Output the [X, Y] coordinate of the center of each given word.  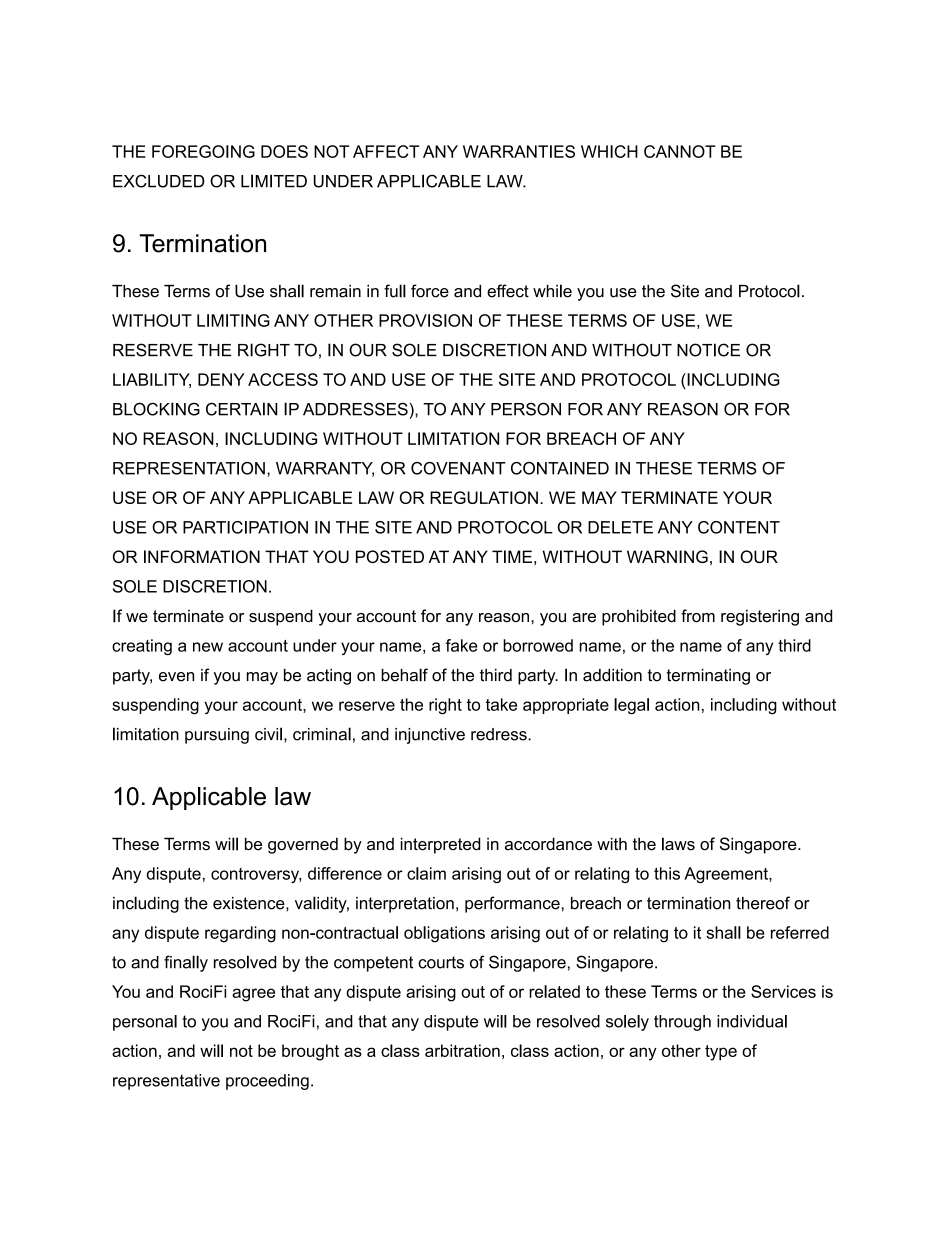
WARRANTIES [519, 151]
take [501, 704]
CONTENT [739, 527]
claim [426, 873]
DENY [221, 379]
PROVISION [425, 320]
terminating [708, 677]
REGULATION [484, 497]
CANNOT [680, 151]
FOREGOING [203, 151]
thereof [763, 903]
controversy [256, 875]
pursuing [217, 736]
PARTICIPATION [245, 527]
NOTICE [708, 350]
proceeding [267, 1082]
